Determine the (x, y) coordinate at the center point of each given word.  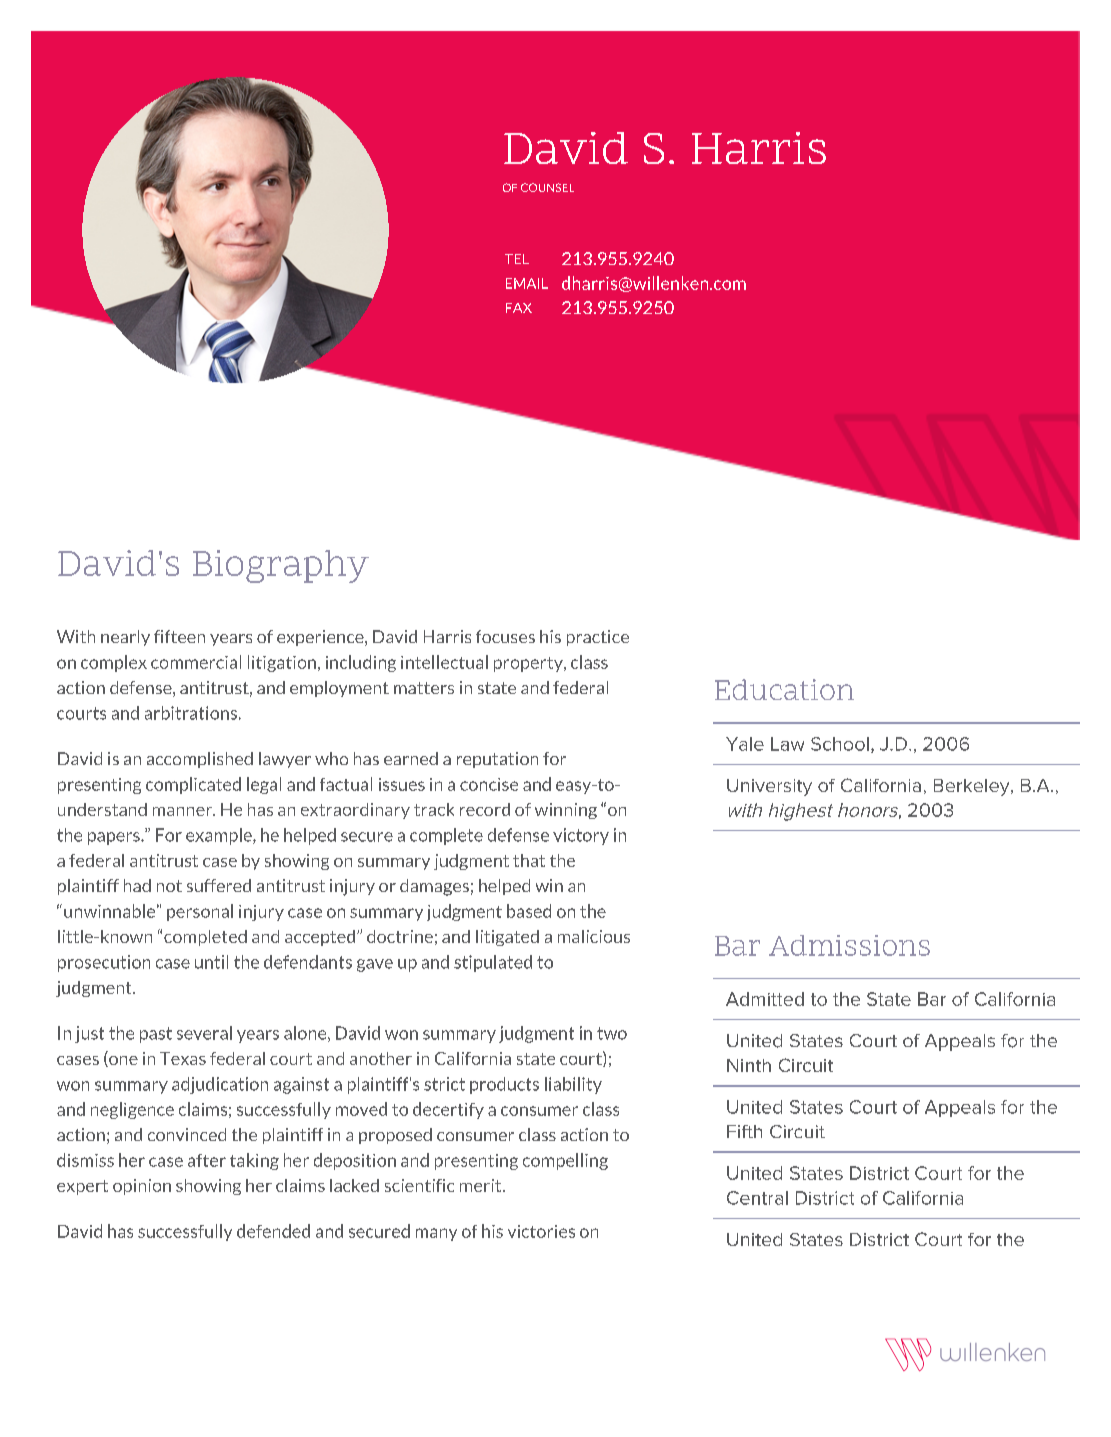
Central (757, 1198)
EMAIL (527, 283)
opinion (142, 1187)
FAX (519, 308)
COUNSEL (547, 187)
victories (541, 1231)
